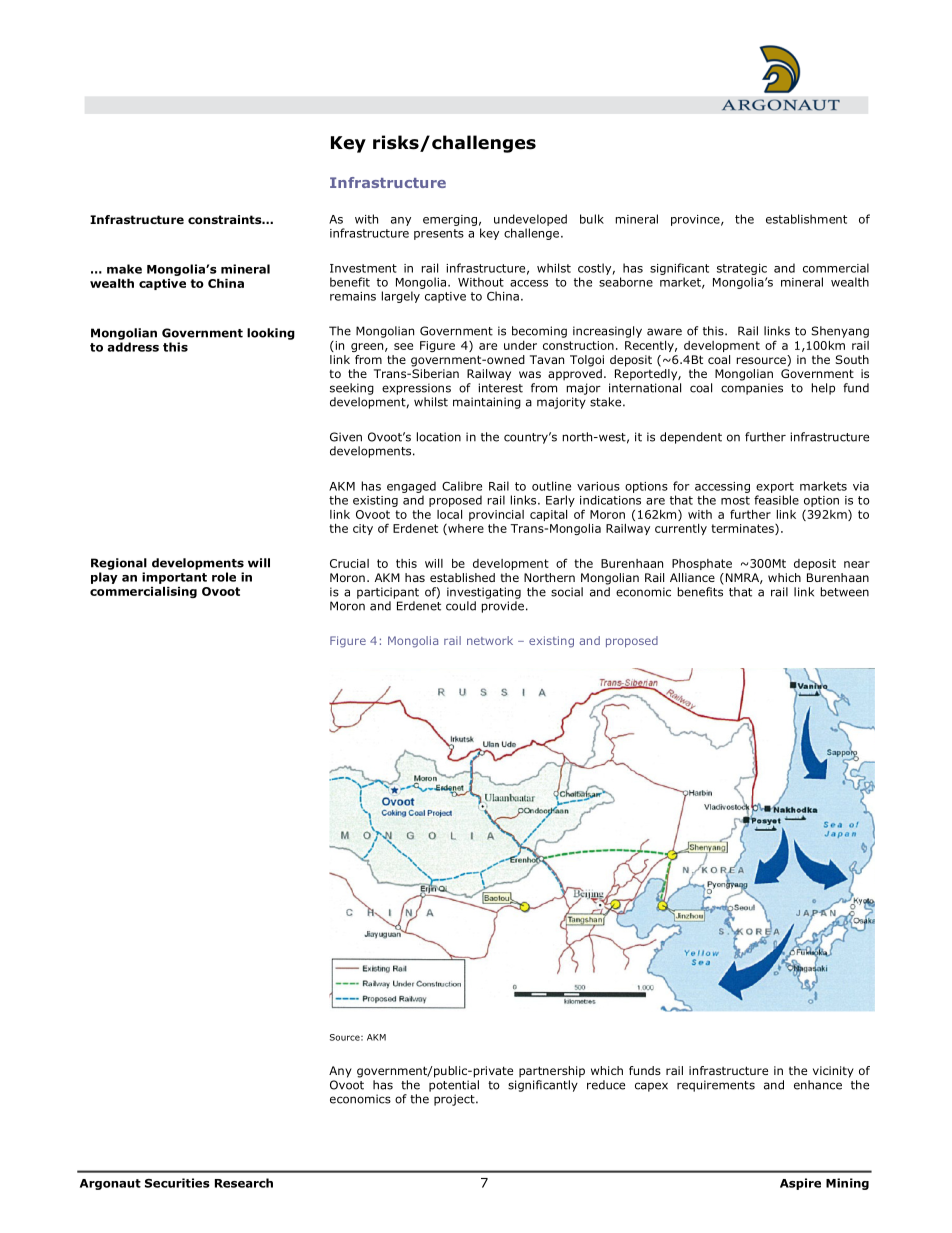  Describe the element at coordinates (775, 487) in the image. I see `export` at that location.
